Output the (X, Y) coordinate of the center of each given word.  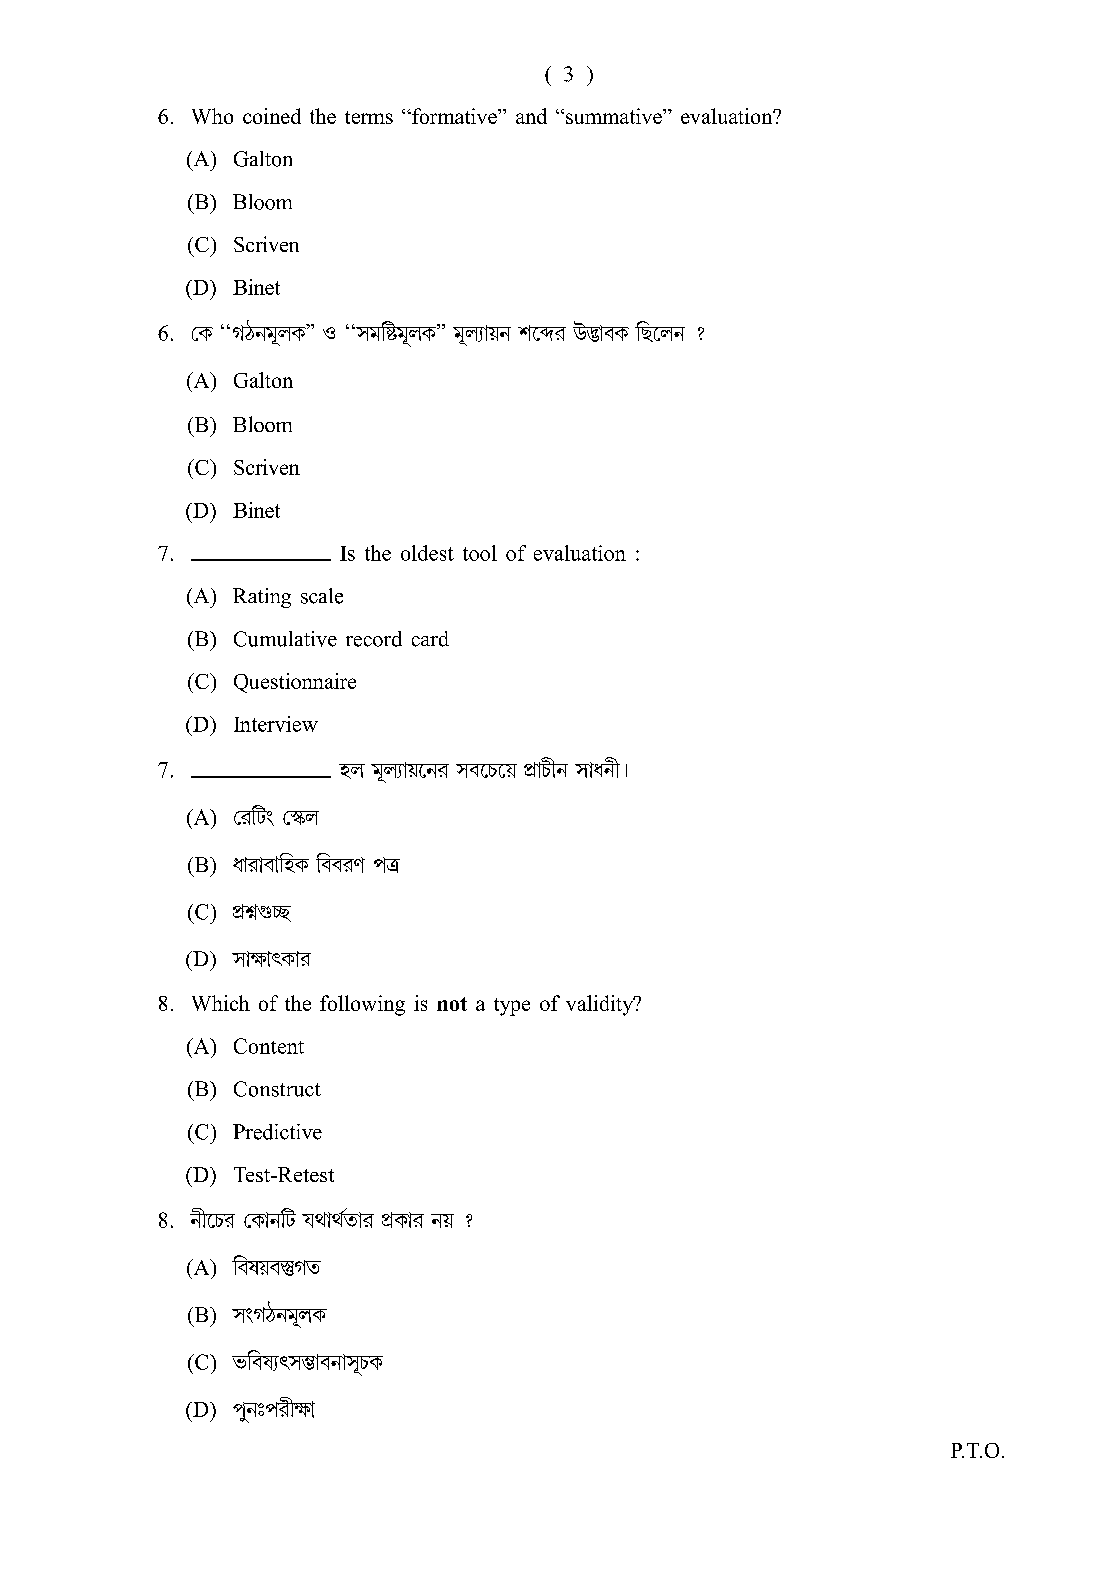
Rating (262, 598)
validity (601, 1005)
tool (480, 553)
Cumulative (285, 639)
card (430, 639)
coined (272, 116)
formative (454, 116)
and (531, 116)
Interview (276, 724)
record (374, 639)
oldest (427, 553)
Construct (277, 1089)
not (452, 1004)
